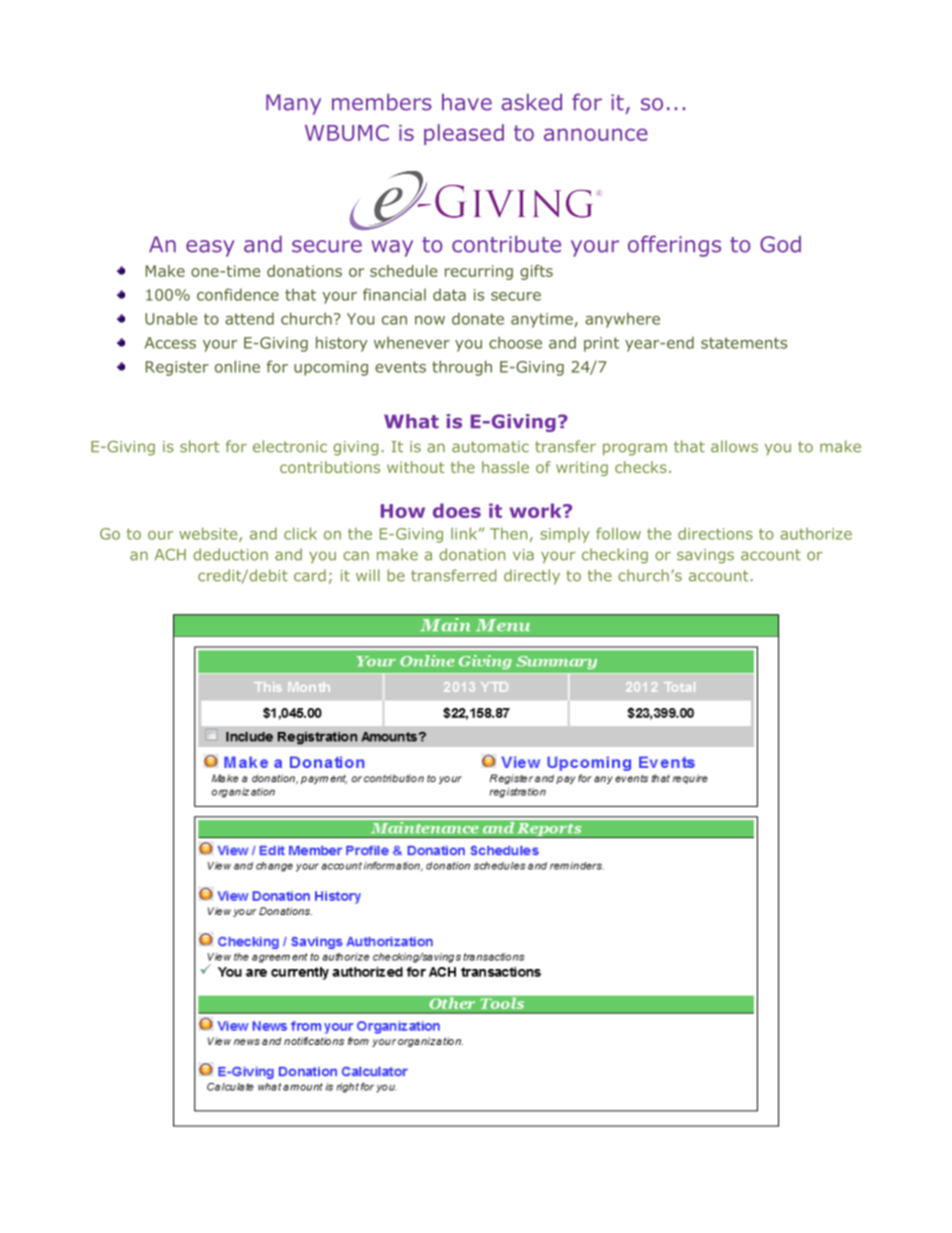 The height and width of the page is (1233, 952). What do you see at coordinates (293, 104) in the page?
I see `Many` at bounding box center [293, 104].
